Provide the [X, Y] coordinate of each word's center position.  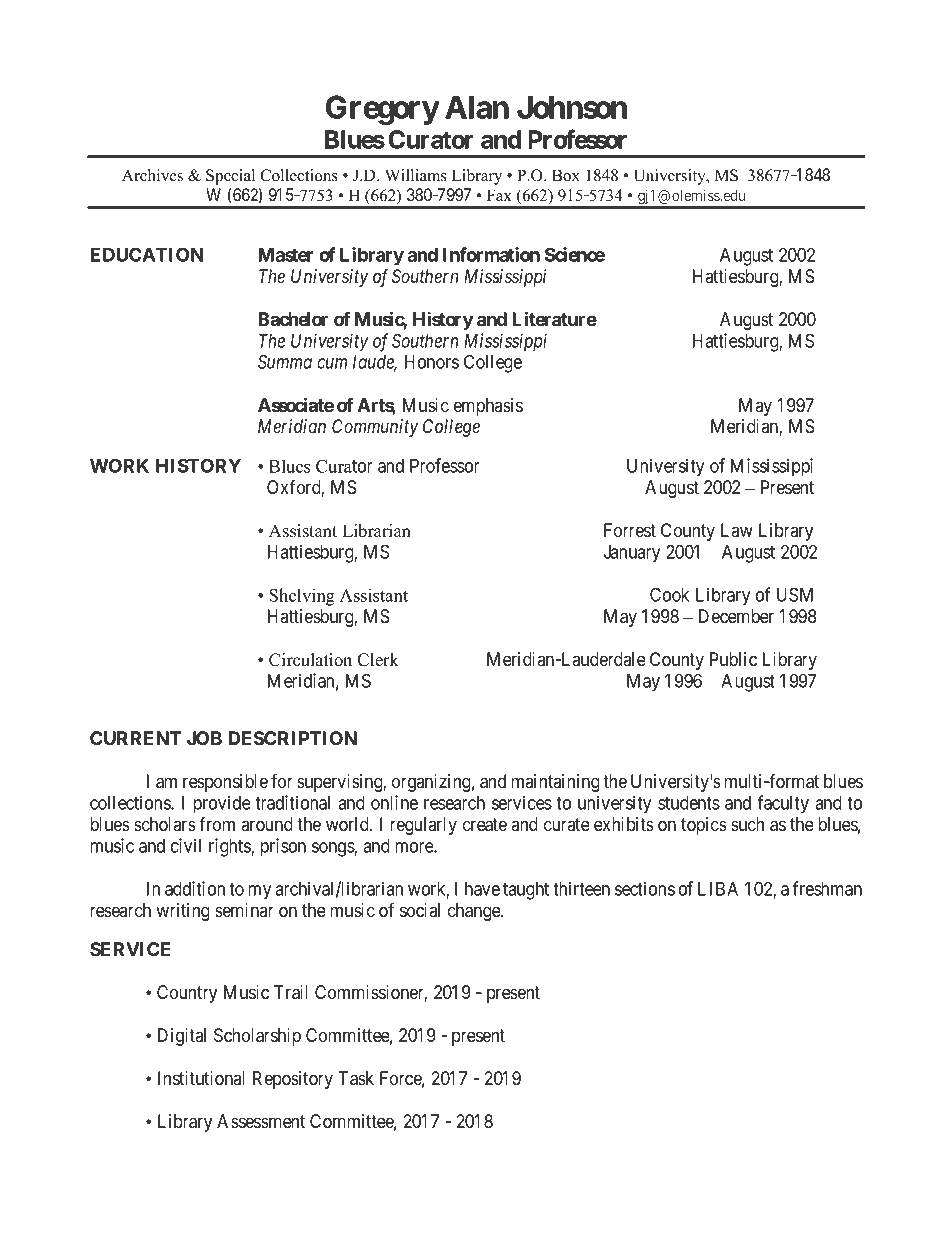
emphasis [488, 407]
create [485, 825]
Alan [477, 107]
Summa [285, 361]
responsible [225, 783]
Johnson [572, 107]
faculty [783, 804]
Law [737, 530]
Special [230, 177]
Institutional [201, 1078]
